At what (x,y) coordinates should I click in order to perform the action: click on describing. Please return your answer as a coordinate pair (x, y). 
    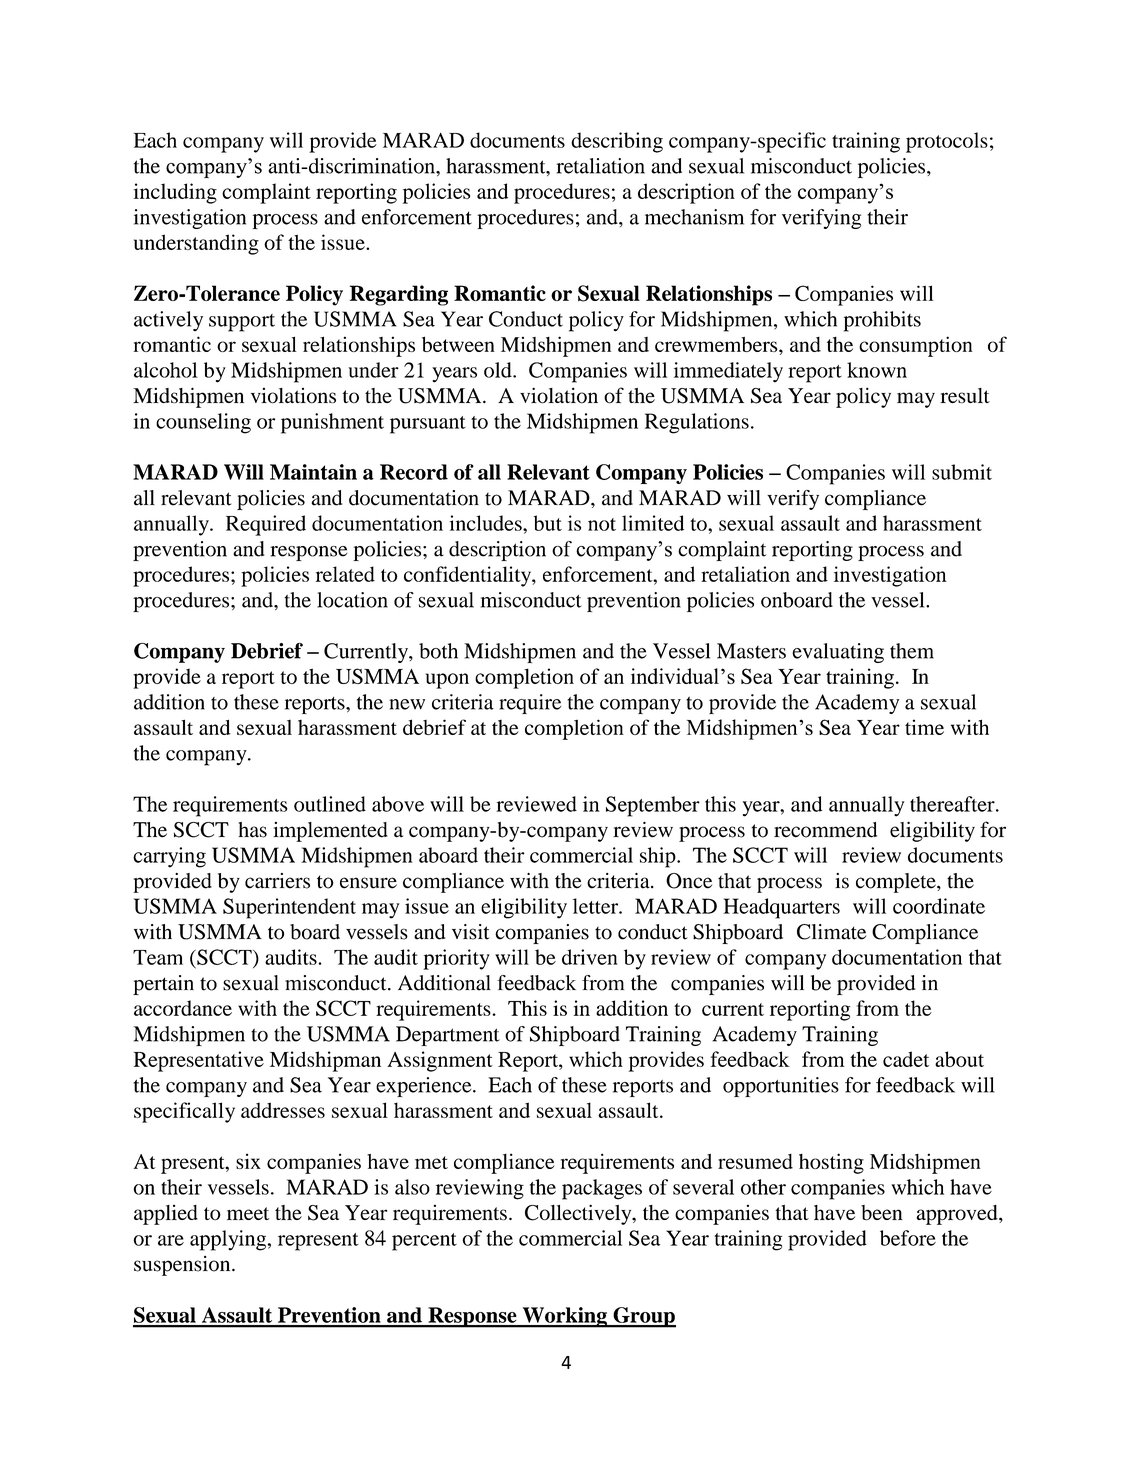
    Looking at the image, I should click on (617, 142).
